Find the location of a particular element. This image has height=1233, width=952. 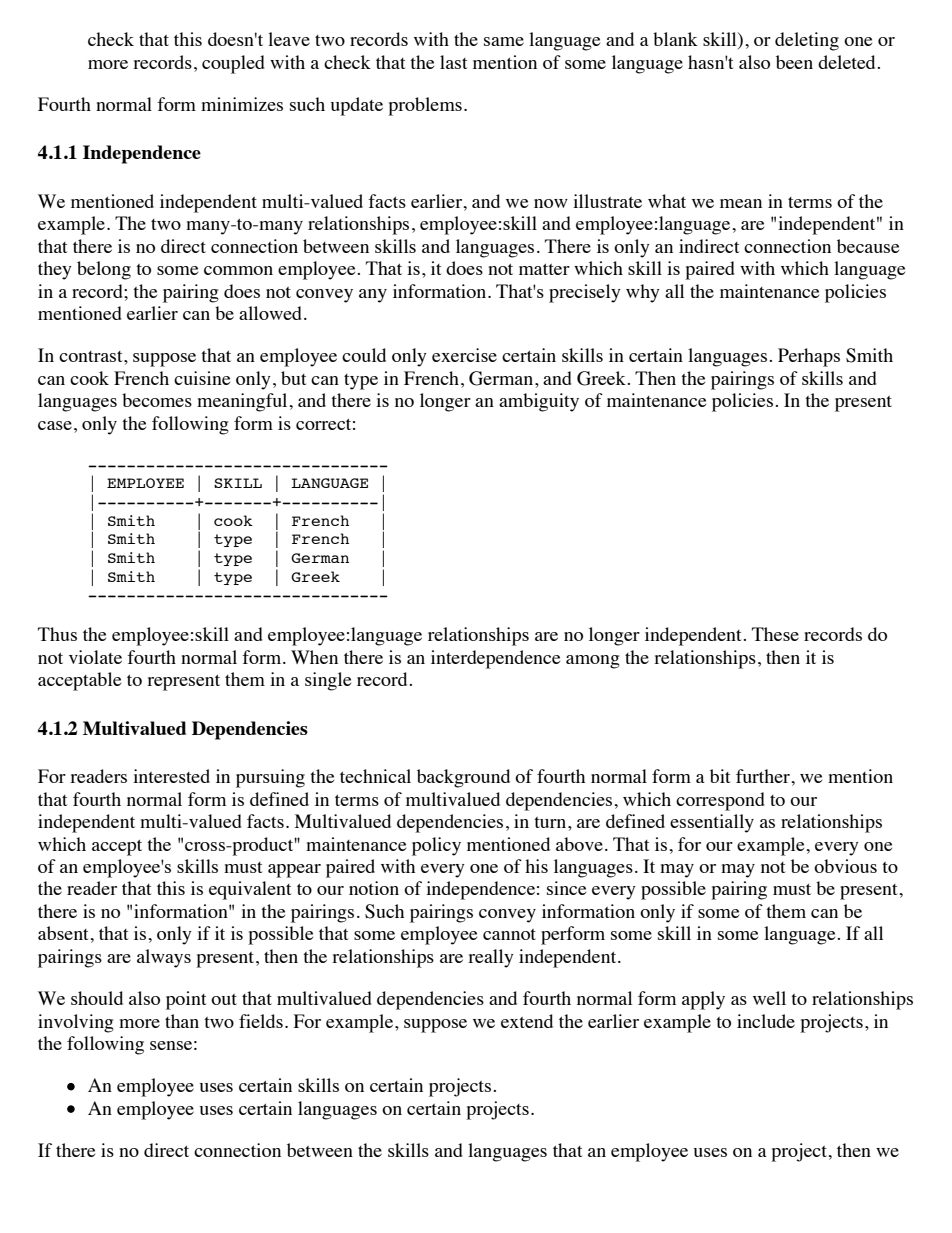

coupled is located at coordinates (233, 64).
